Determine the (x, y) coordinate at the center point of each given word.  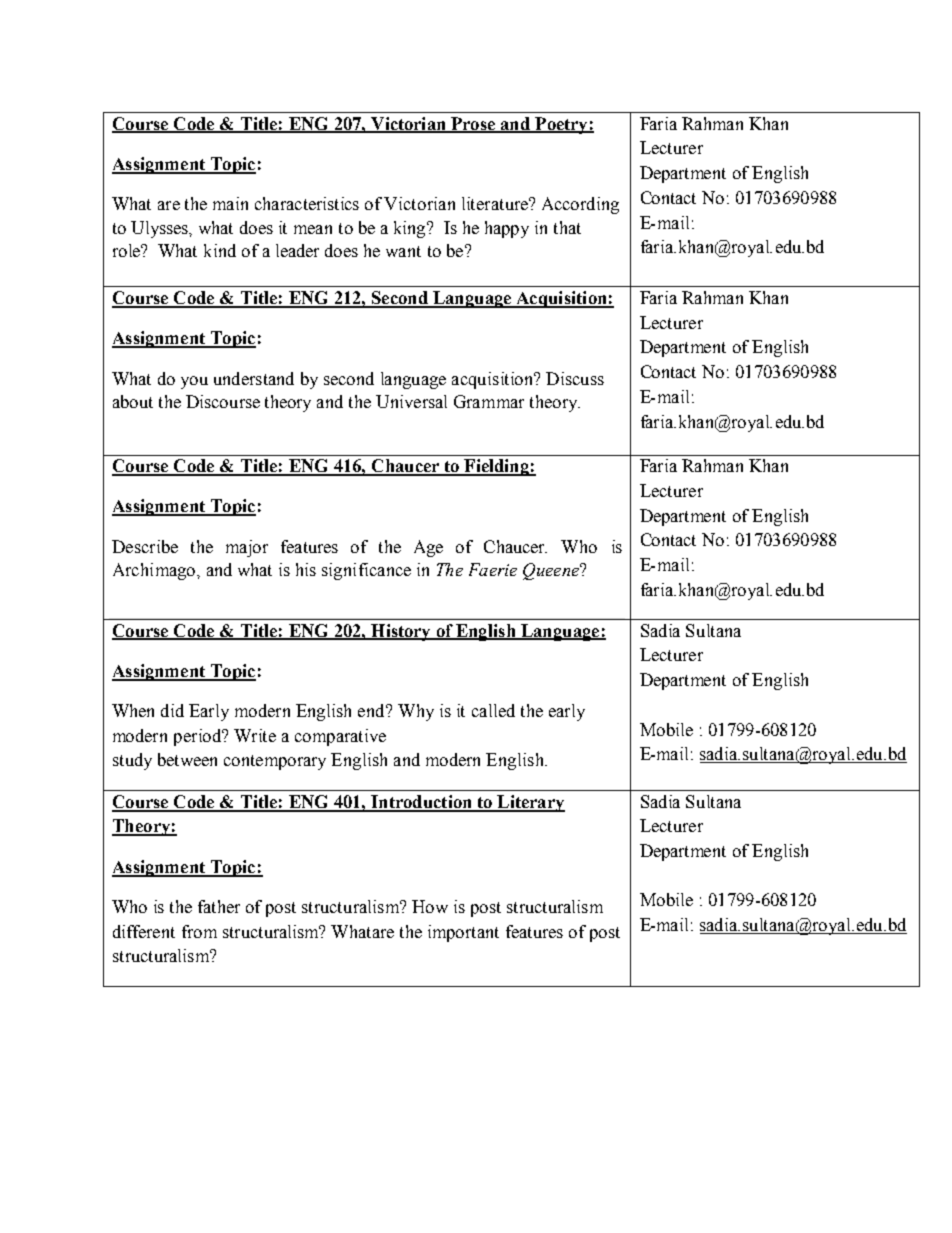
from (199, 931)
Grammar (489, 401)
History (401, 632)
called (493, 710)
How (430, 906)
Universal (411, 401)
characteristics (307, 203)
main (230, 203)
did (172, 710)
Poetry (561, 125)
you (194, 382)
